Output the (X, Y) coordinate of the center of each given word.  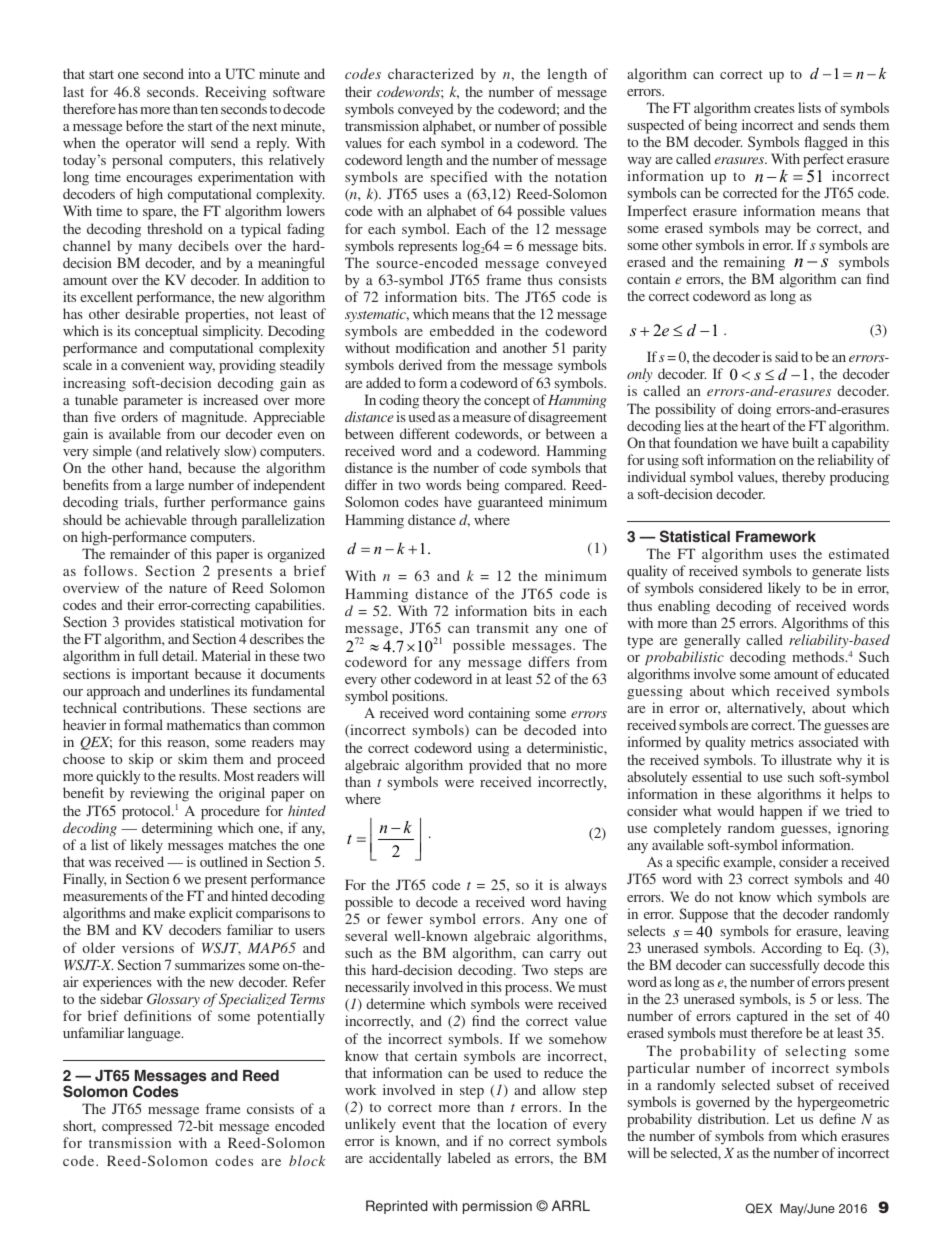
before (144, 125)
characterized (431, 73)
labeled (469, 1157)
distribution (733, 1118)
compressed (137, 1129)
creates (774, 108)
